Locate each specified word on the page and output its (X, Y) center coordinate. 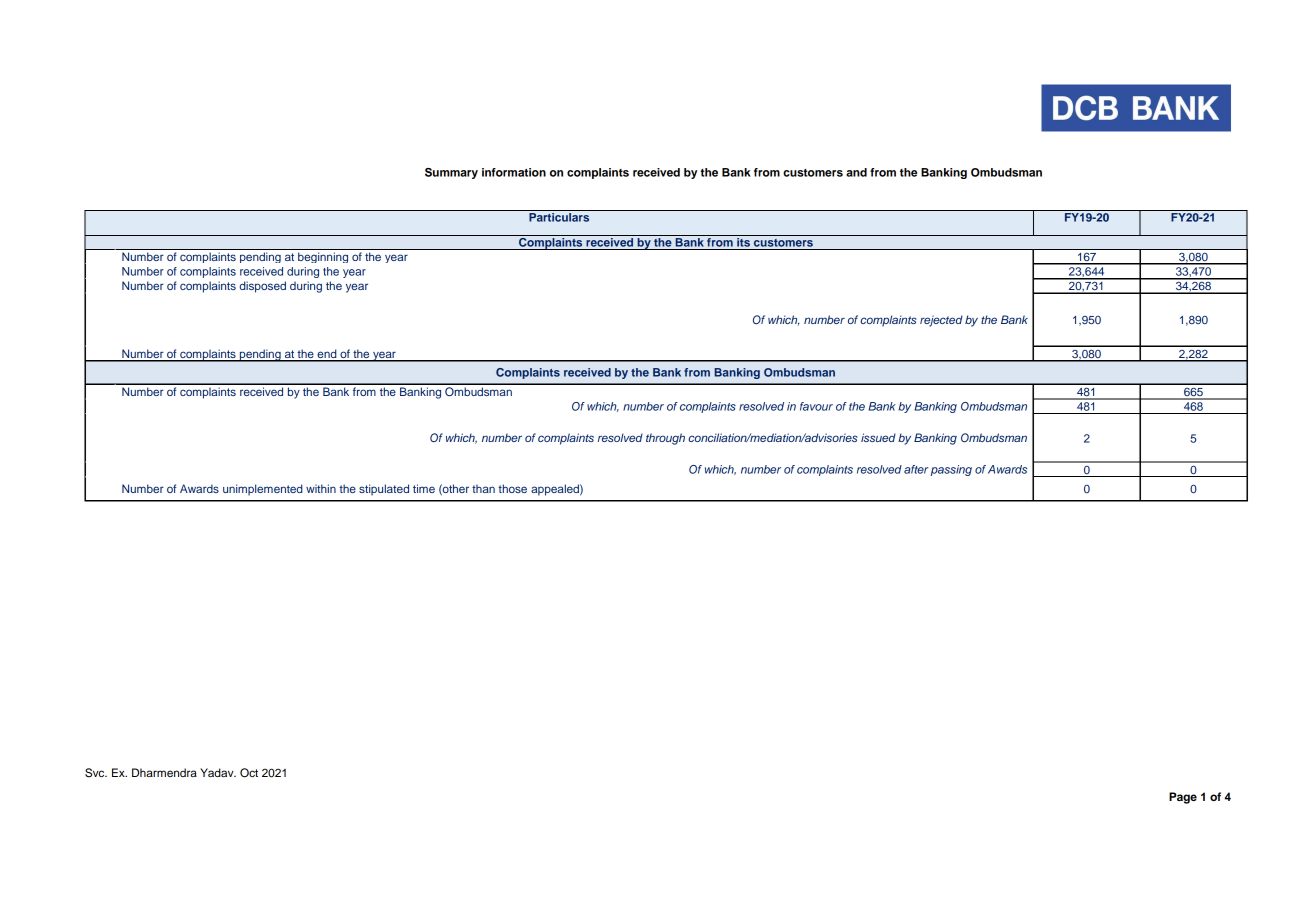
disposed (263, 287)
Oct (249, 773)
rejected (941, 321)
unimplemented (263, 490)
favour (816, 406)
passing (951, 470)
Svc (96, 773)
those (512, 488)
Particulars (559, 217)
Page (1183, 798)
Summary (451, 173)
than (483, 488)
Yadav (218, 772)
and (856, 172)
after (916, 469)
